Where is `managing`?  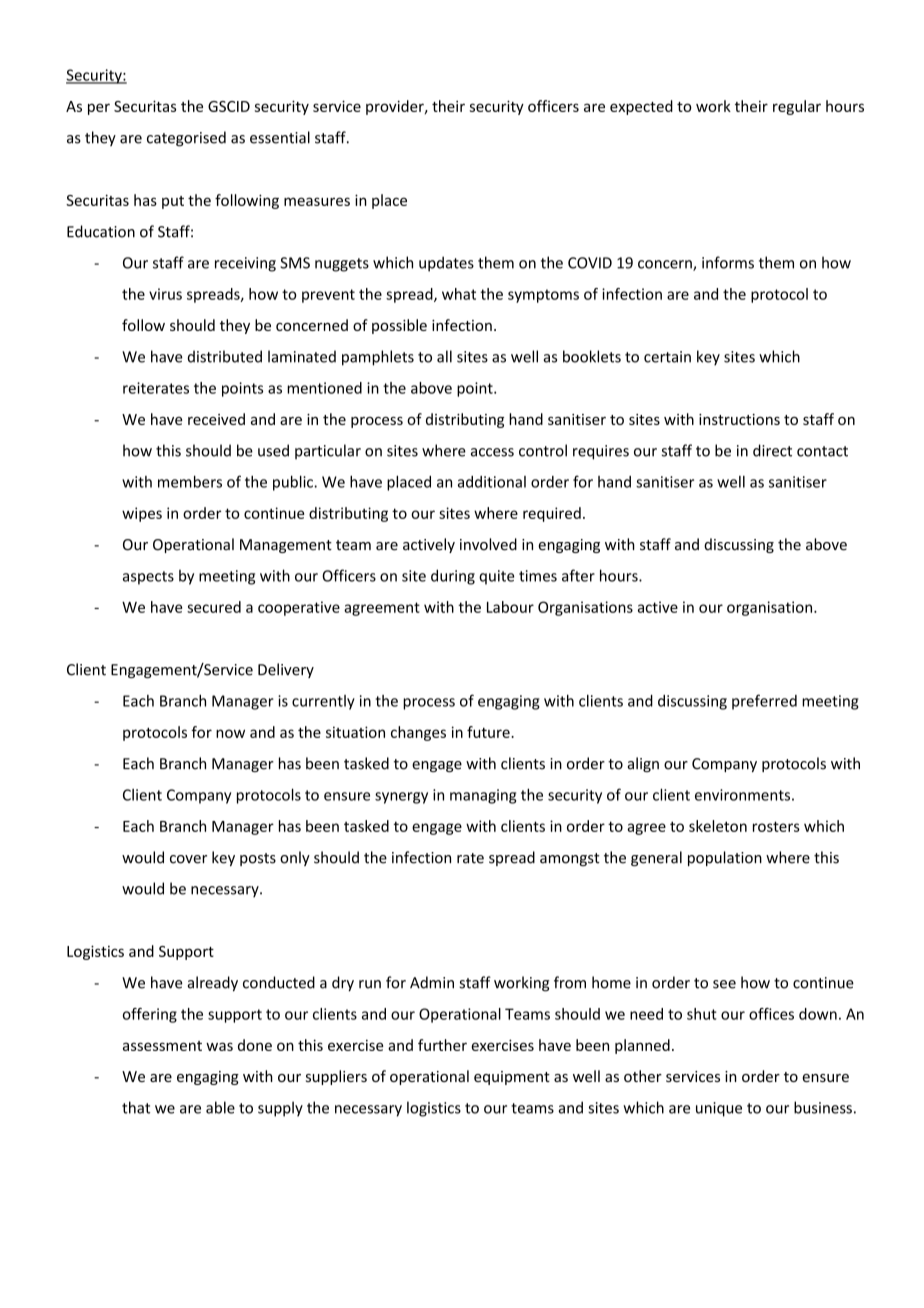
managing is located at coordinates (483, 796).
